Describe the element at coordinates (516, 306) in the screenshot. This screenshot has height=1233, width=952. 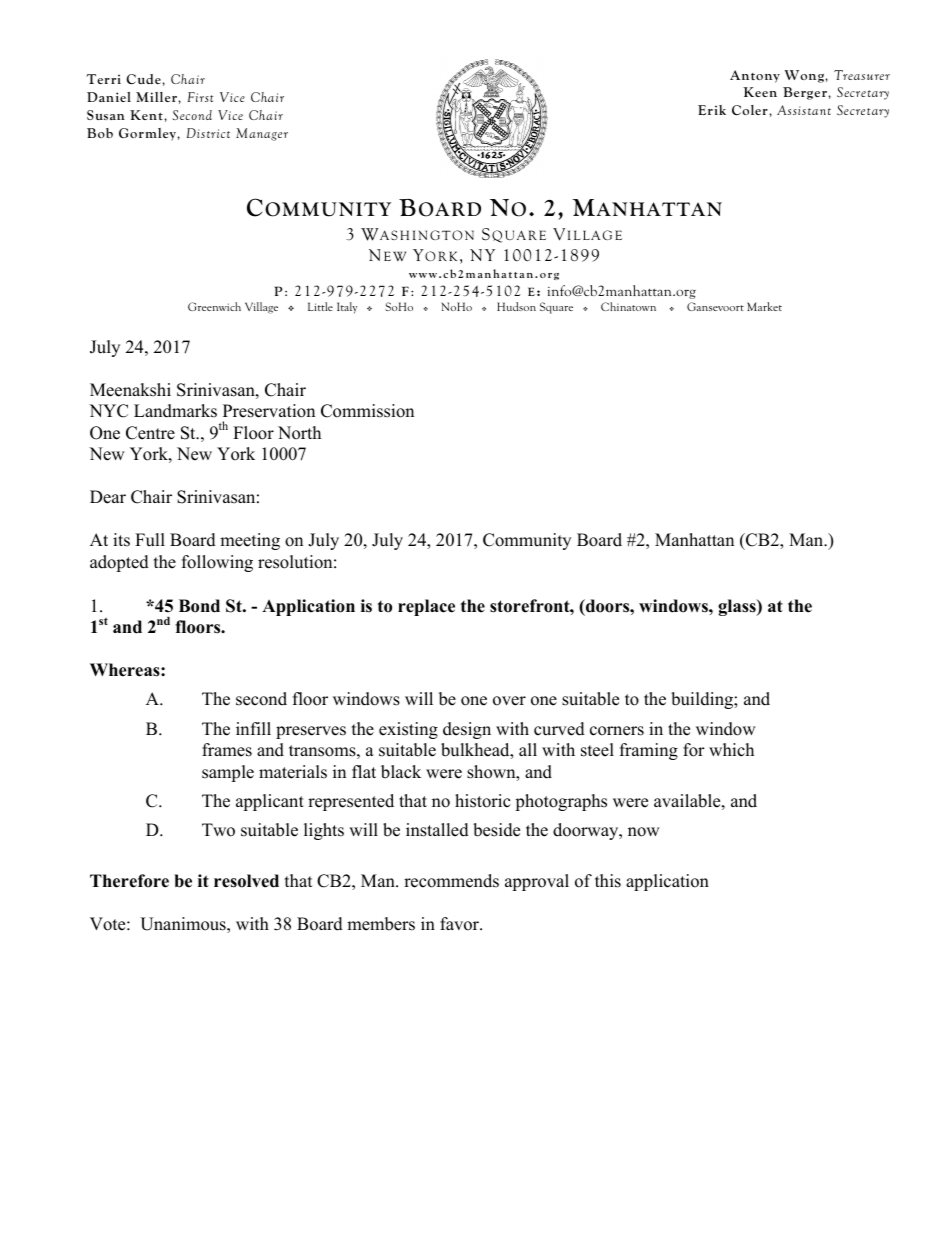
I see `Hudson` at that location.
